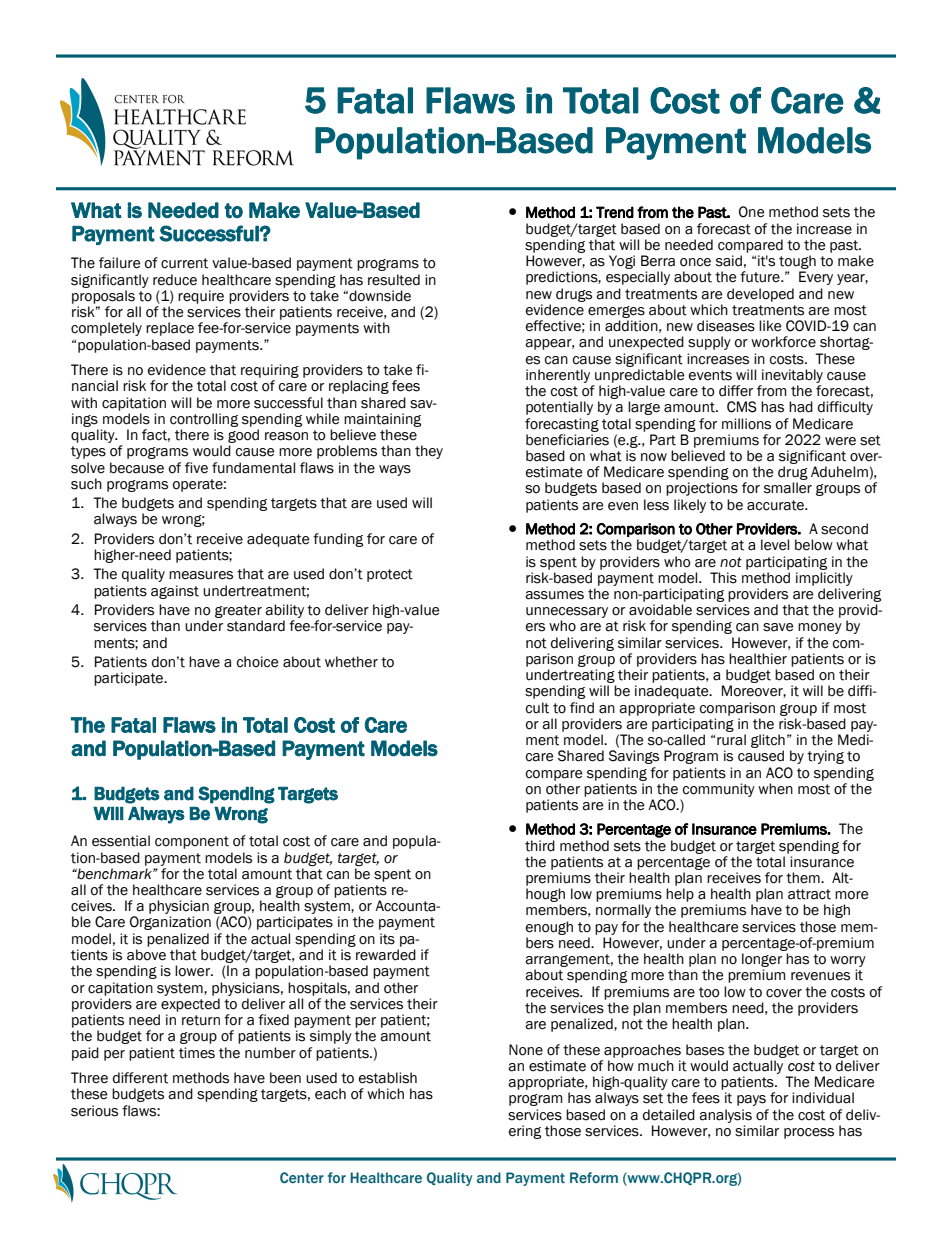  Describe the element at coordinates (390, 575) in the document. I see `protect` at that location.
